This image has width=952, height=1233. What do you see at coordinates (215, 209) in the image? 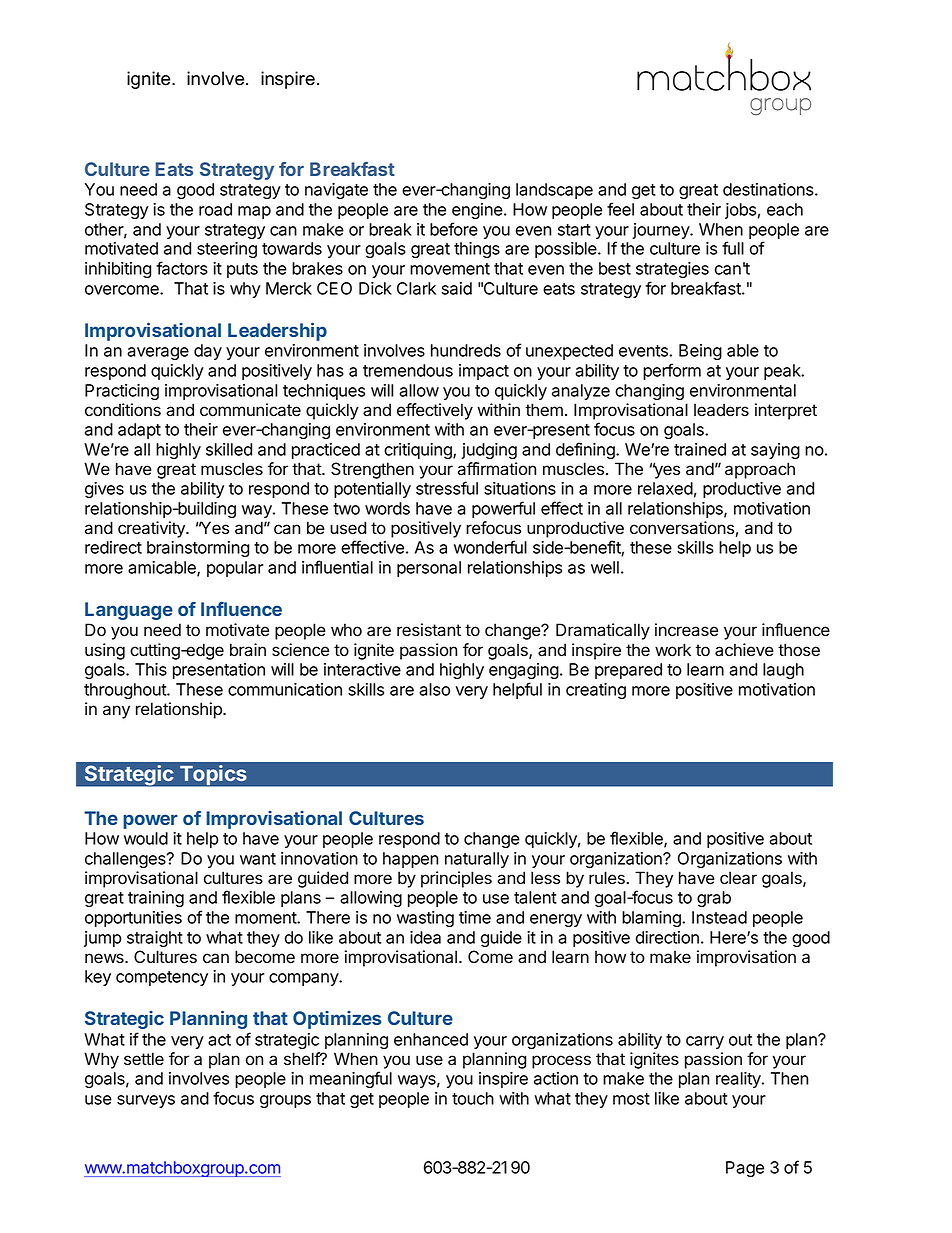
I see `road` at bounding box center [215, 209].
